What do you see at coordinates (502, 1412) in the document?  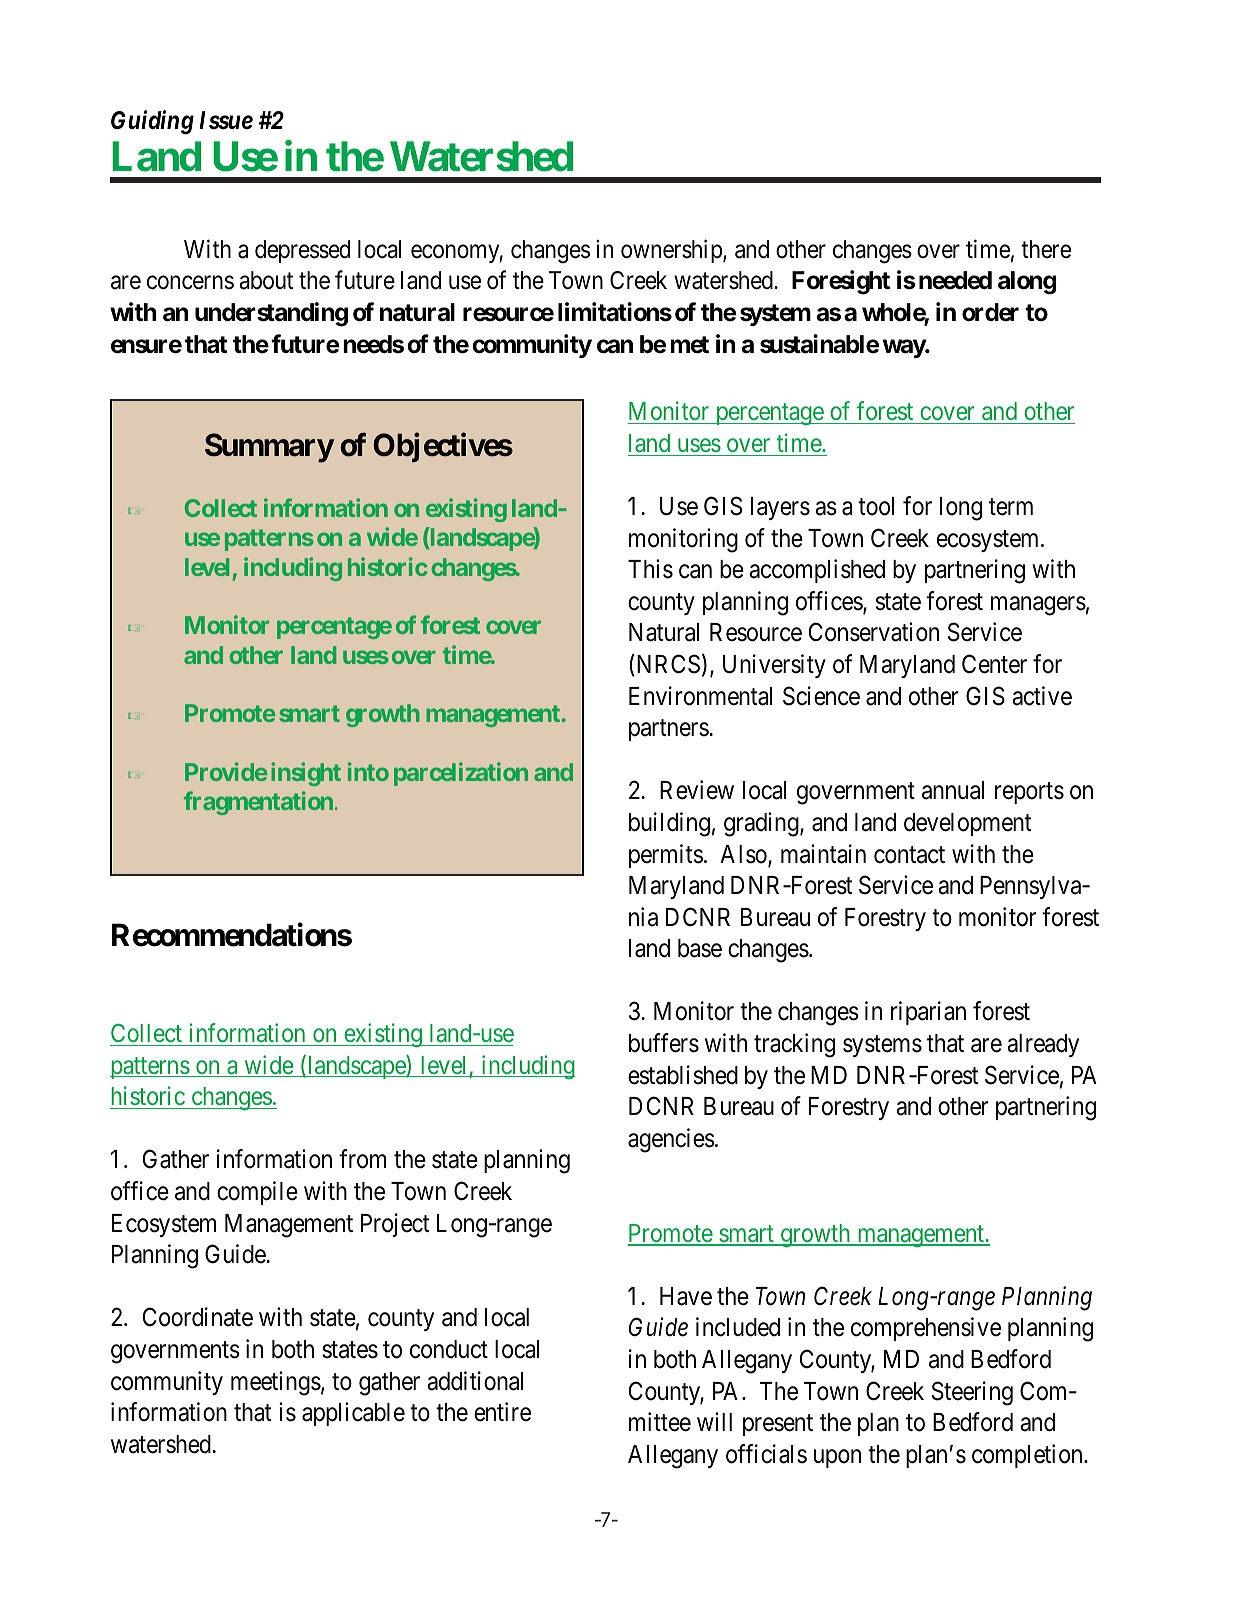 I see `entire` at bounding box center [502, 1412].
